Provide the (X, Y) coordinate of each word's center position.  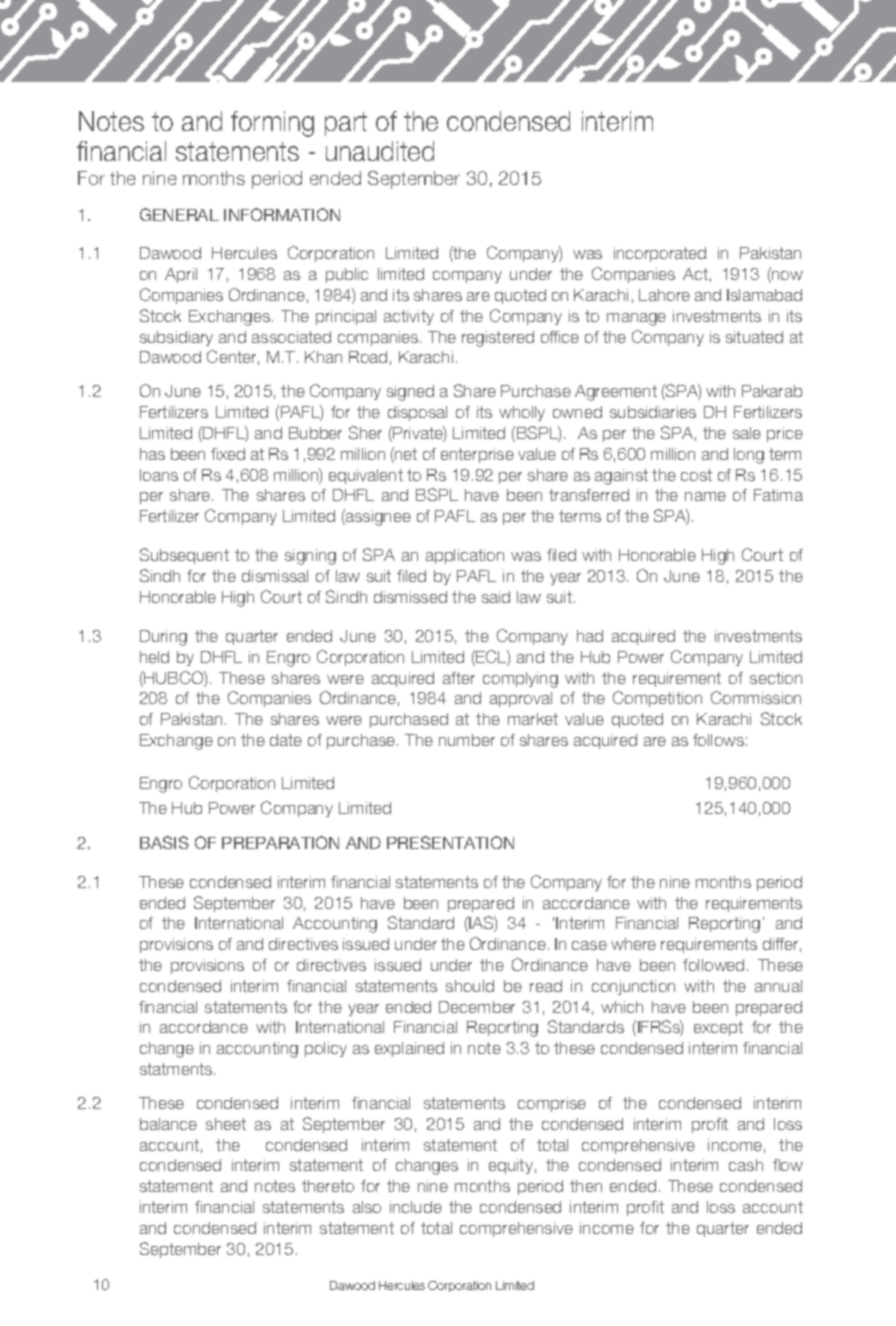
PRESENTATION (450, 842)
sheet (226, 1124)
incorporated (660, 254)
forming (272, 124)
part (346, 124)
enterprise (477, 455)
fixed (228, 454)
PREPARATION (280, 842)
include (416, 1207)
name (705, 496)
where (633, 944)
